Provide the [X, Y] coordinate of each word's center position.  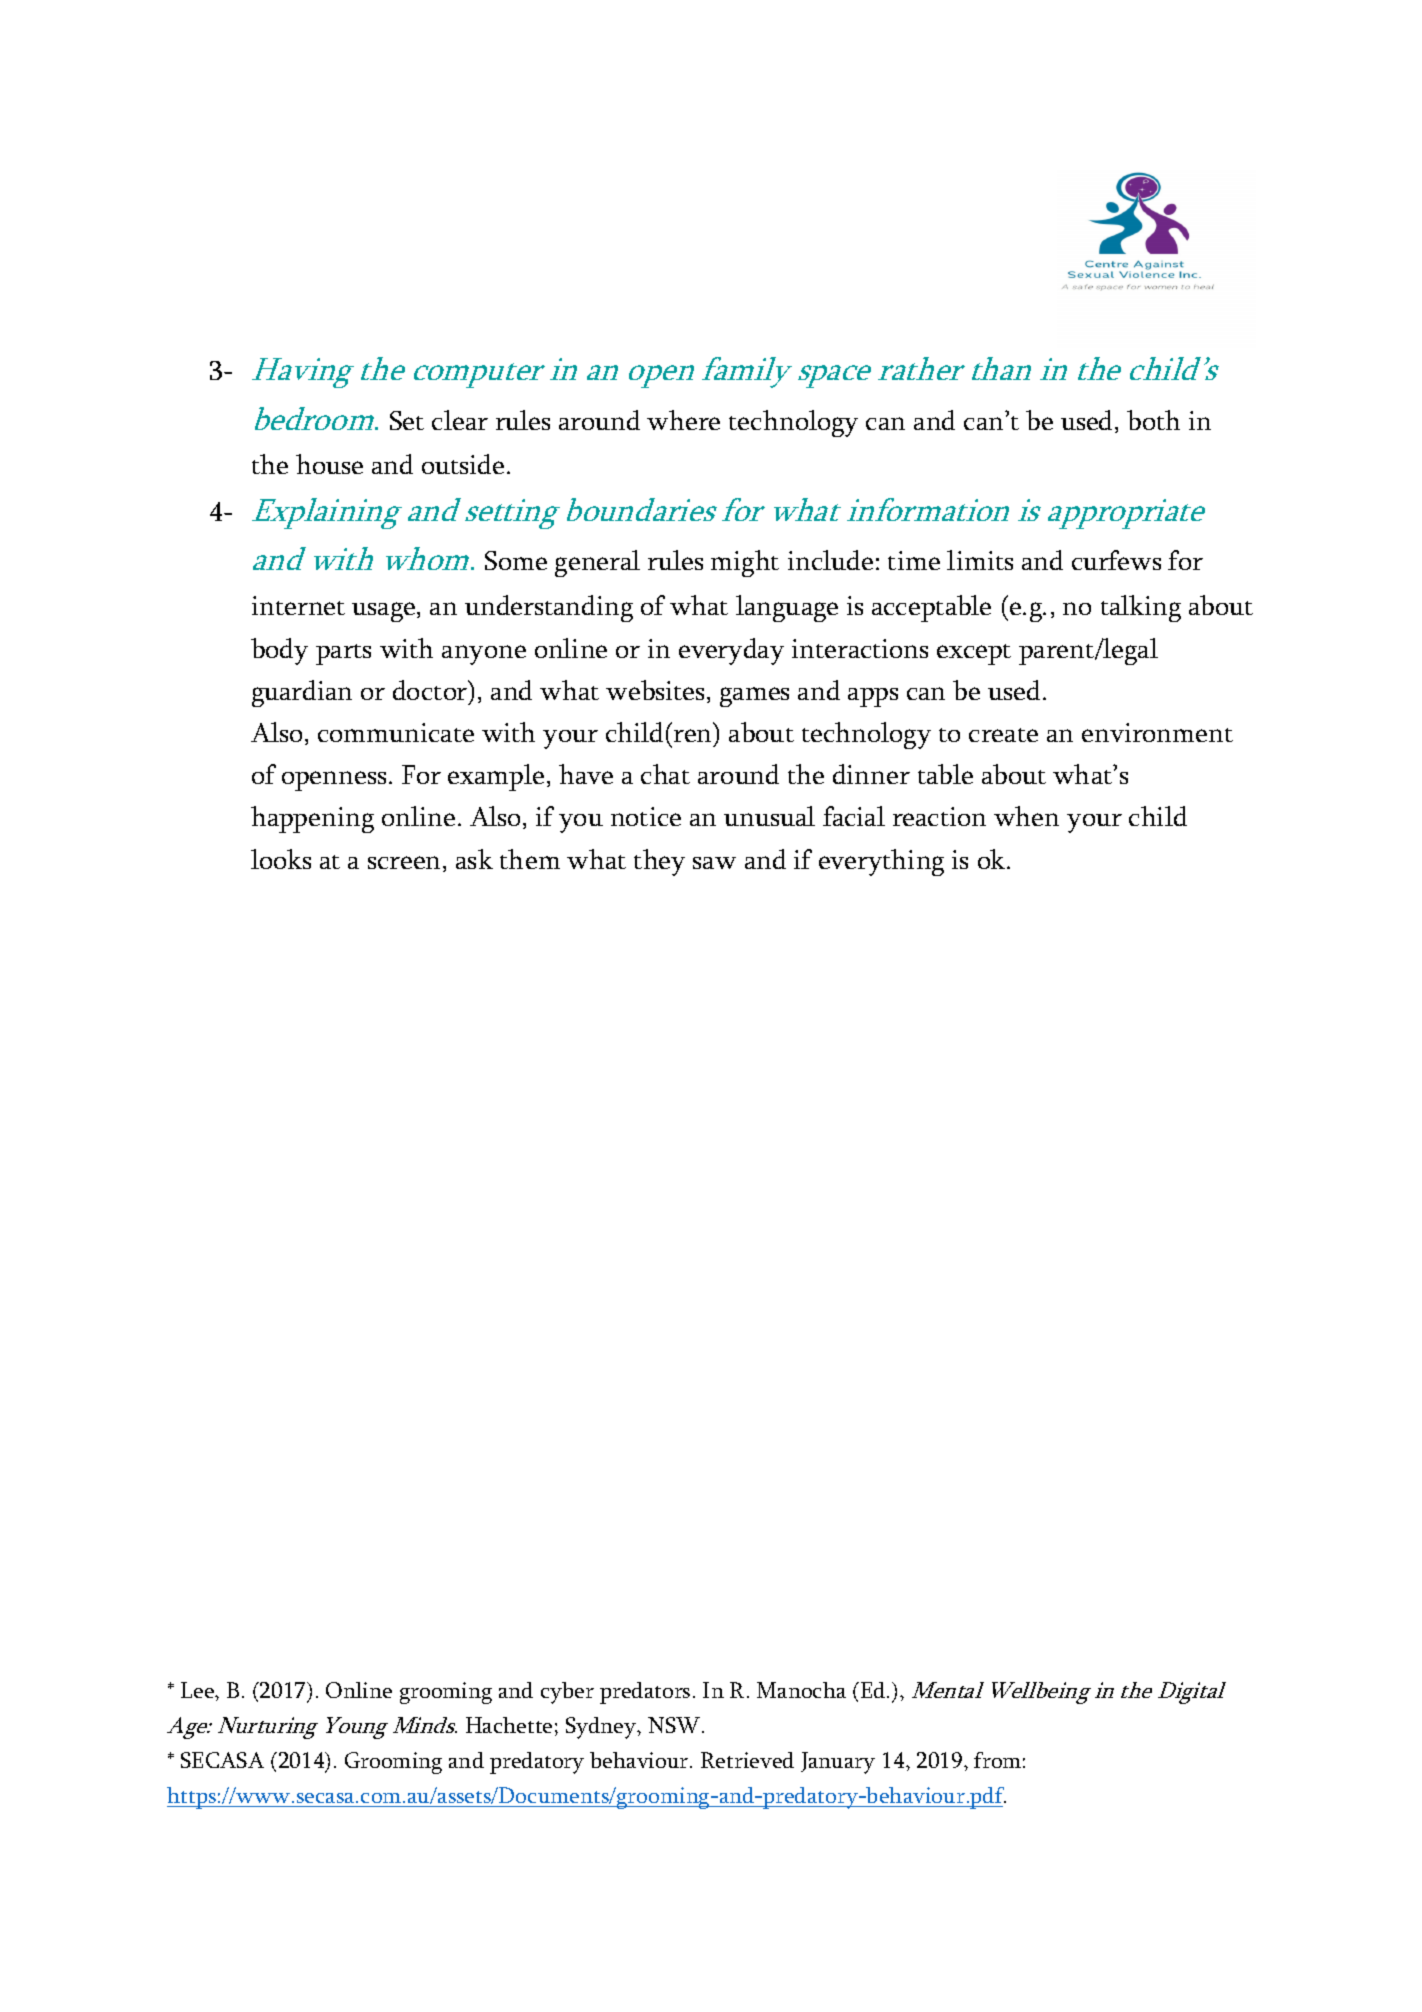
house [329, 464]
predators [645, 1693]
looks [281, 859]
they [659, 862]
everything [881, 862]
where [683, 420]
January [838, 1763]
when [1026, 816]
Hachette [509, 1725]
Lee [198, 1690]
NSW [675, 1725]
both [1153, 420]
